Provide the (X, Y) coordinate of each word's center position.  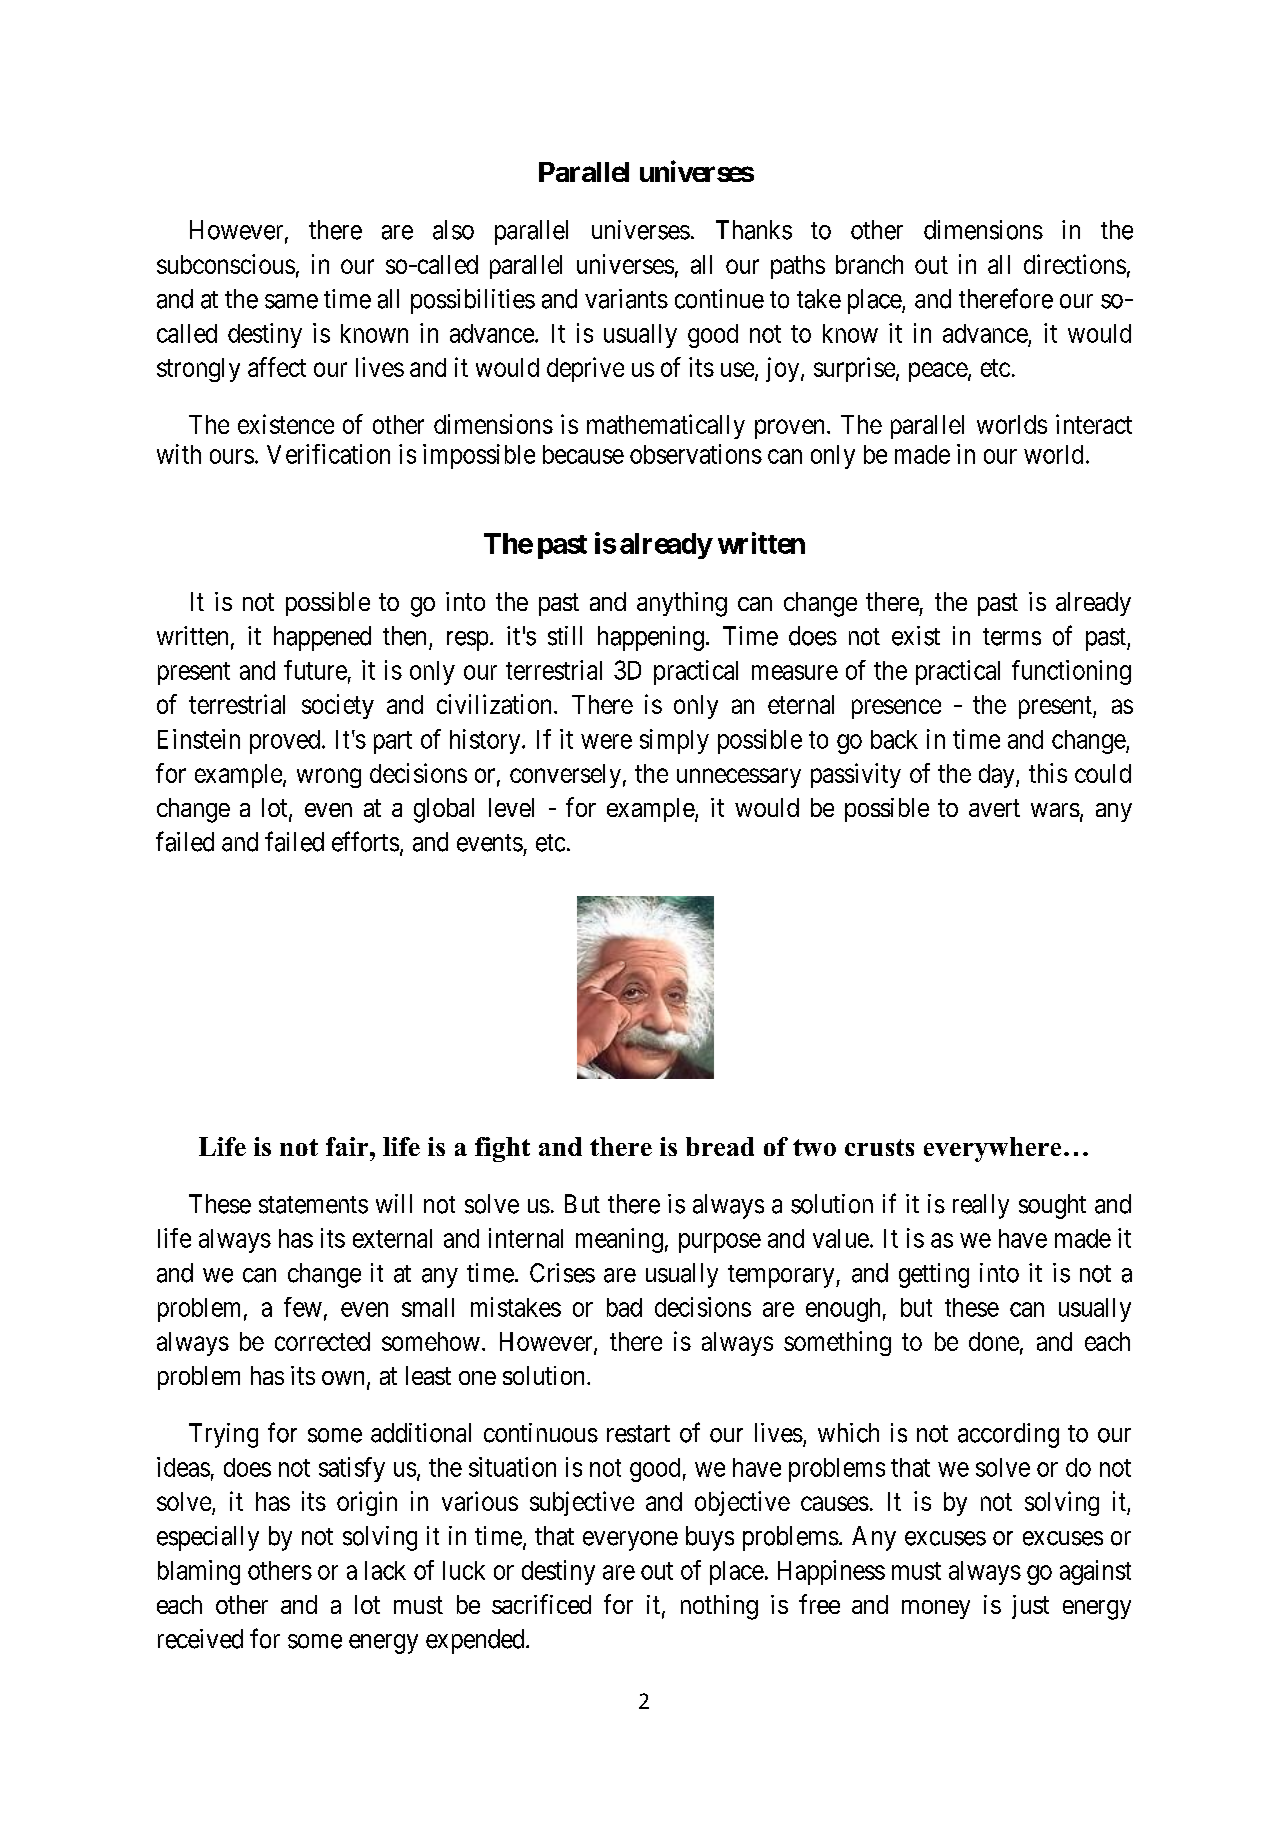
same (291, 301)
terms (1012, 637)
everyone (630, 1541)
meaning (619, 1240)
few (303, 1307)
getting (934, 1275)
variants (626, 299)
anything (682, 604)
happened (322, 638)
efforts (365, 841)
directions (1075, 264)
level (511, 807)
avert (994, 808)
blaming (199, 1572)
